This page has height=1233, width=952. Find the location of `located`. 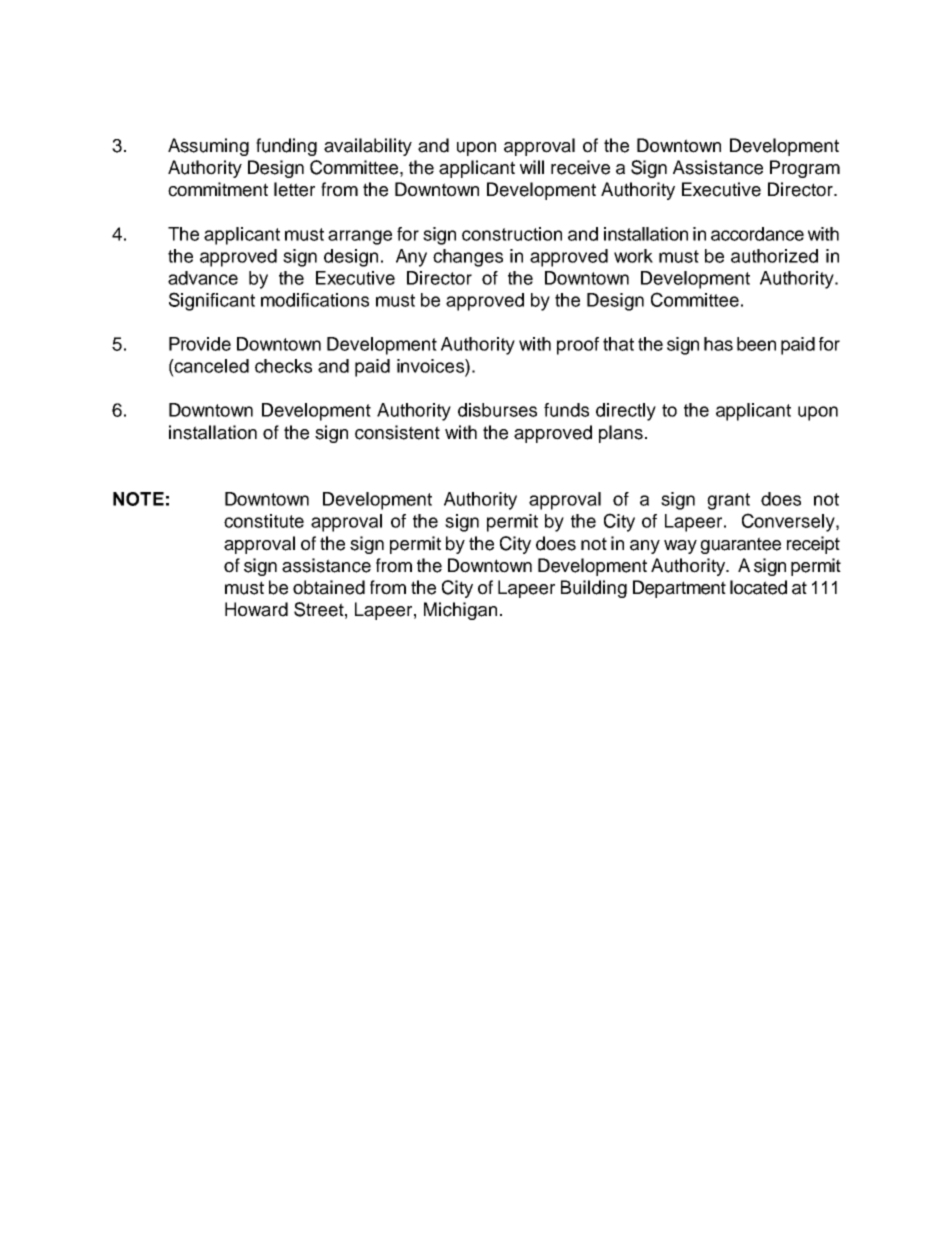

located is located at coordinates (758, 587).
